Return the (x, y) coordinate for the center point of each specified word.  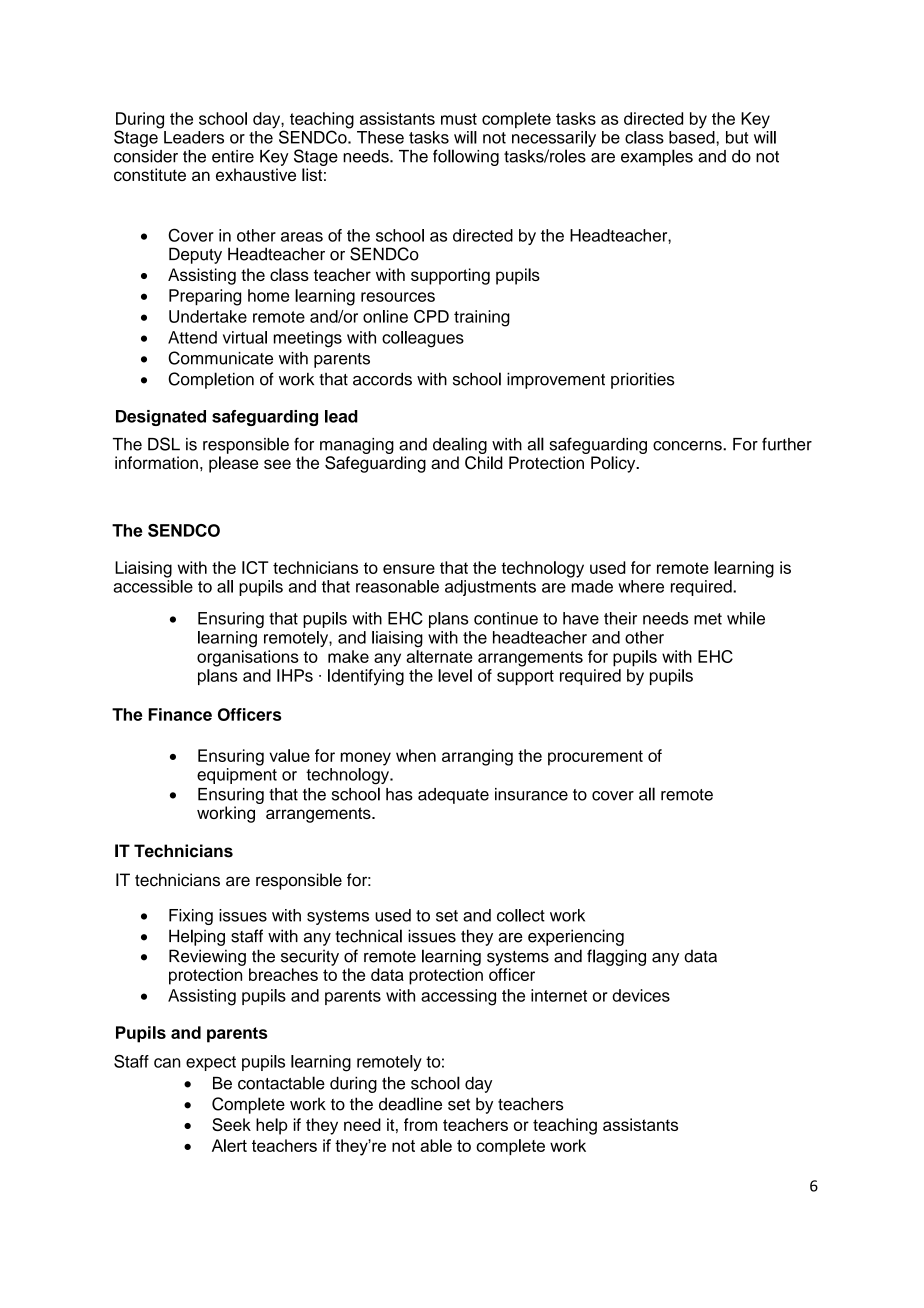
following (466, 157)
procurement (595, 758)
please (233, 464)
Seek (231, 1124)
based (693, 137)
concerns (688, 446)
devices (641, 995)
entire (233, 156)
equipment (237, 776)
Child (484, 463)
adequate (453, 796)
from (420, 1124)
